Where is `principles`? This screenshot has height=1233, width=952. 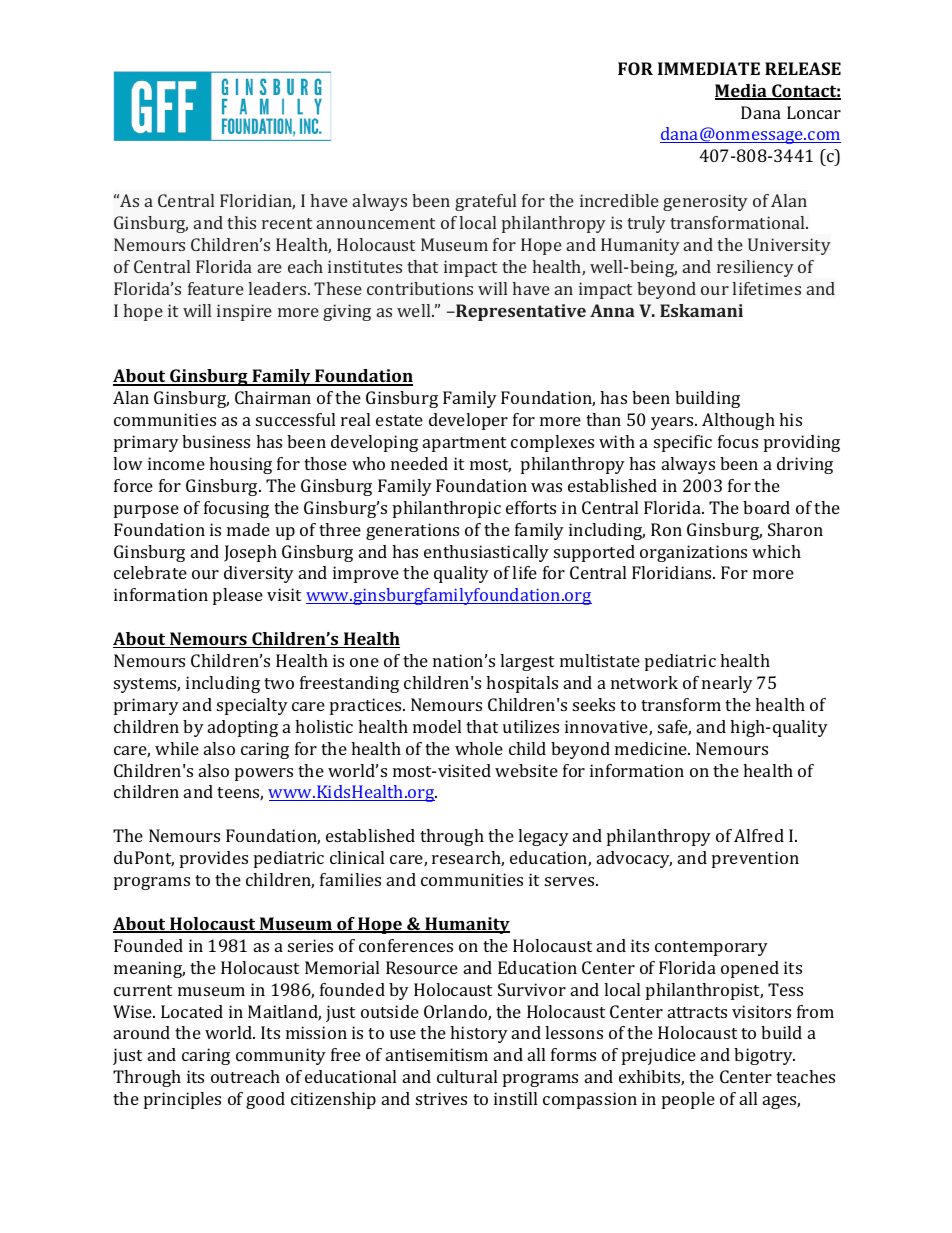
principles is located at coordinates (182, 1100).
